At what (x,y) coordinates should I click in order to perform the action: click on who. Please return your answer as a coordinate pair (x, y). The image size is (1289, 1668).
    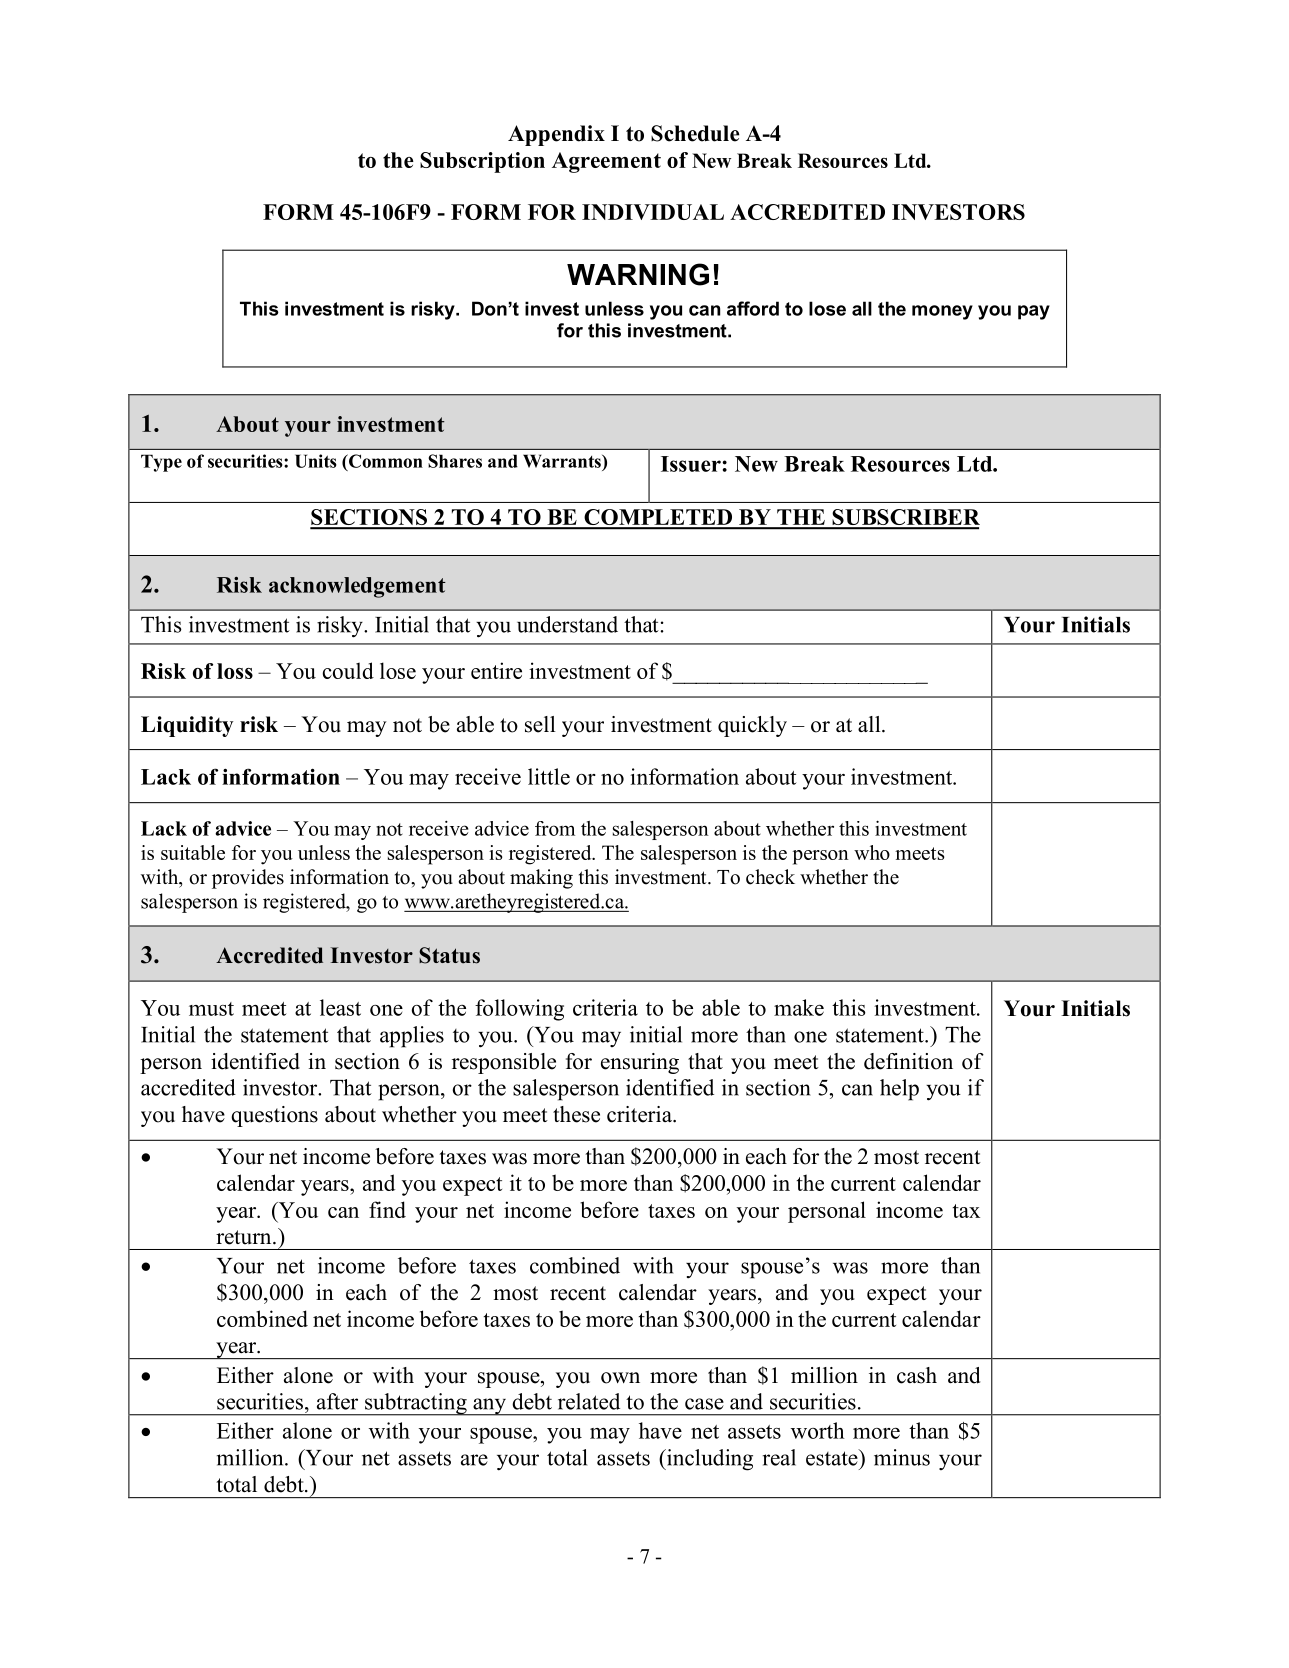
    Looking at the image, I should click on (872, 852).
